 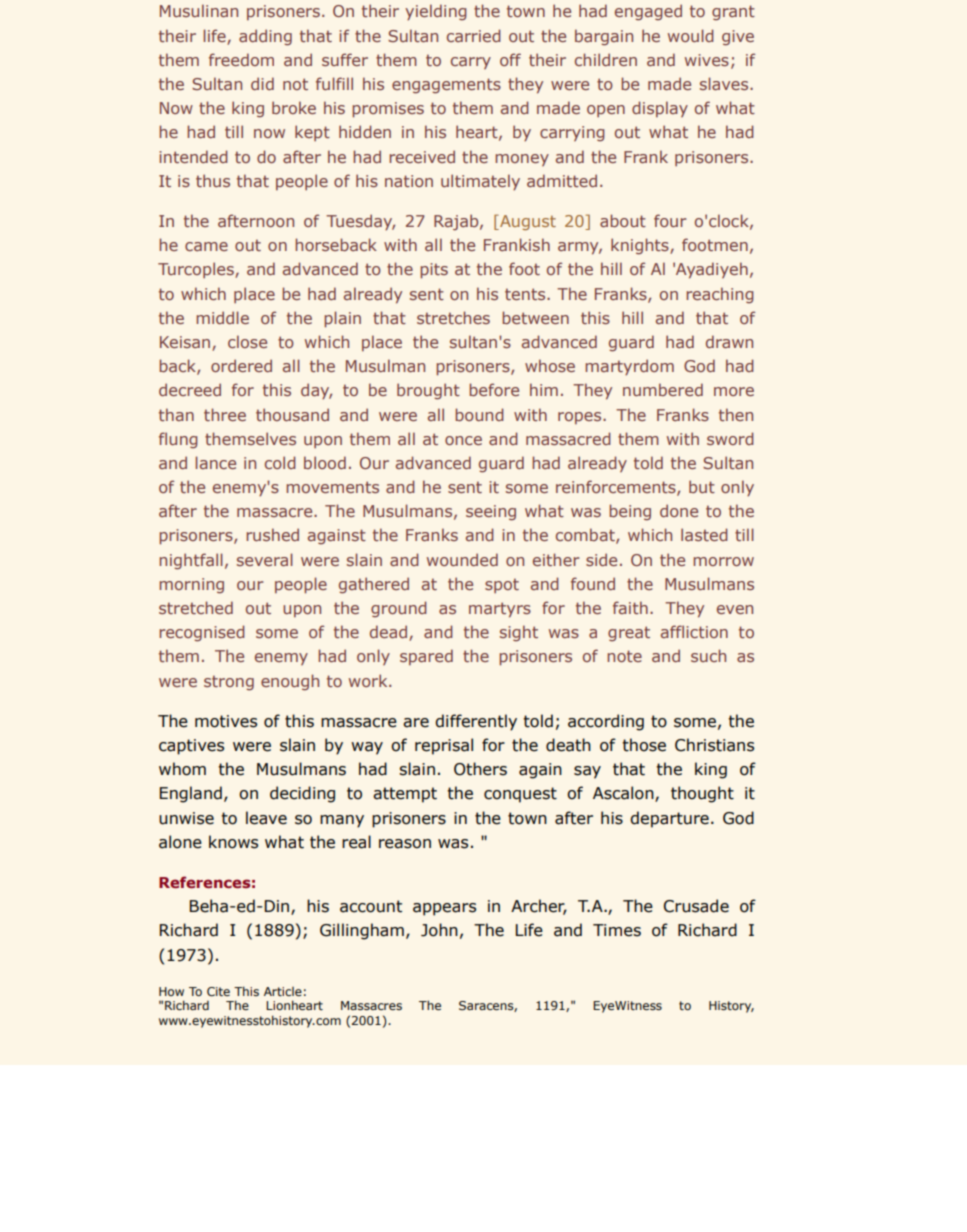 What do you see at coordinates (218, 991) in the screenshot?
I see `Cite` at bounding box center [218, 991].
